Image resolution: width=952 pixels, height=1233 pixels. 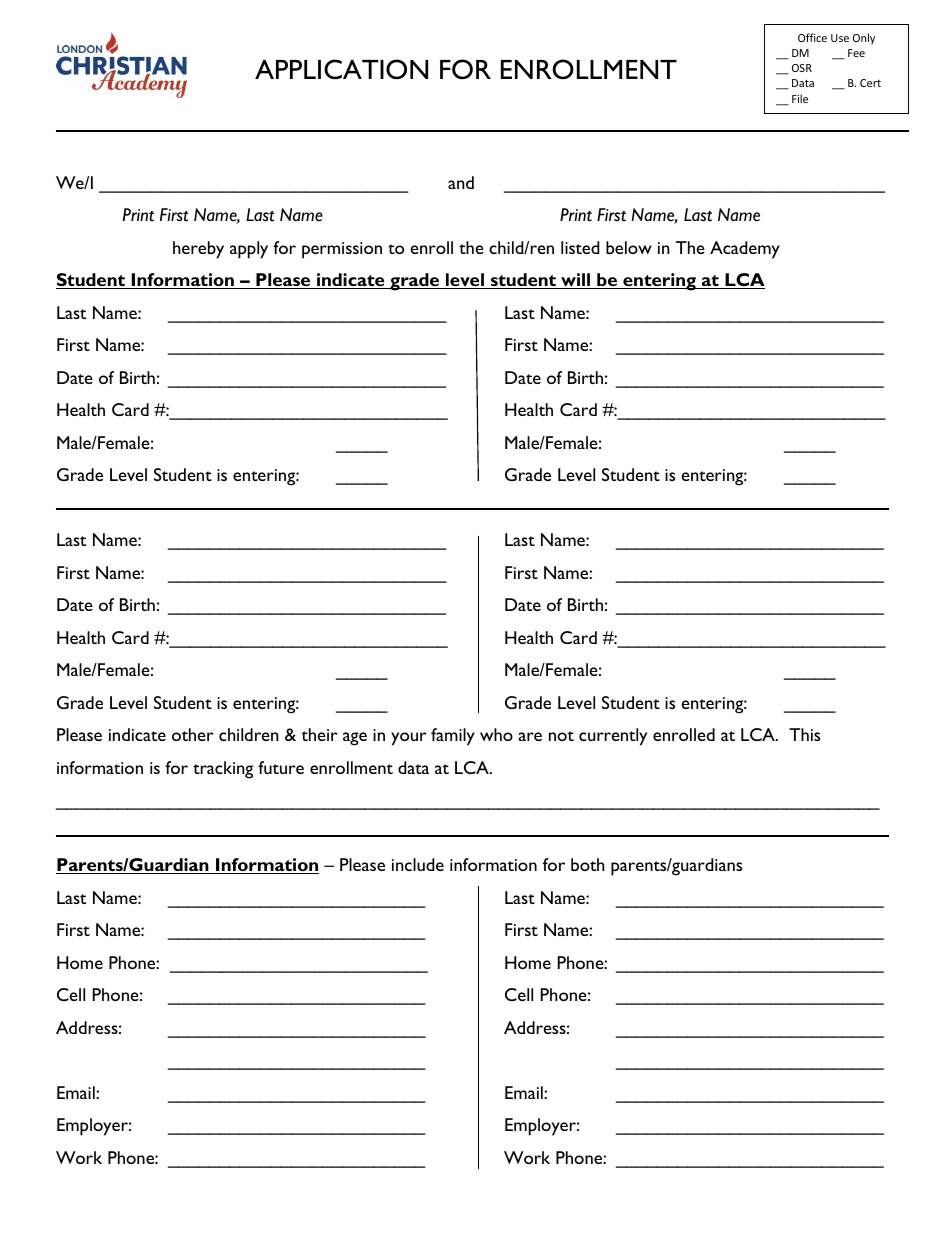 What do you see at coordinates (341, 69) in the screenshot?
I see `APPLICATION` at bounding box center [341, 69].
